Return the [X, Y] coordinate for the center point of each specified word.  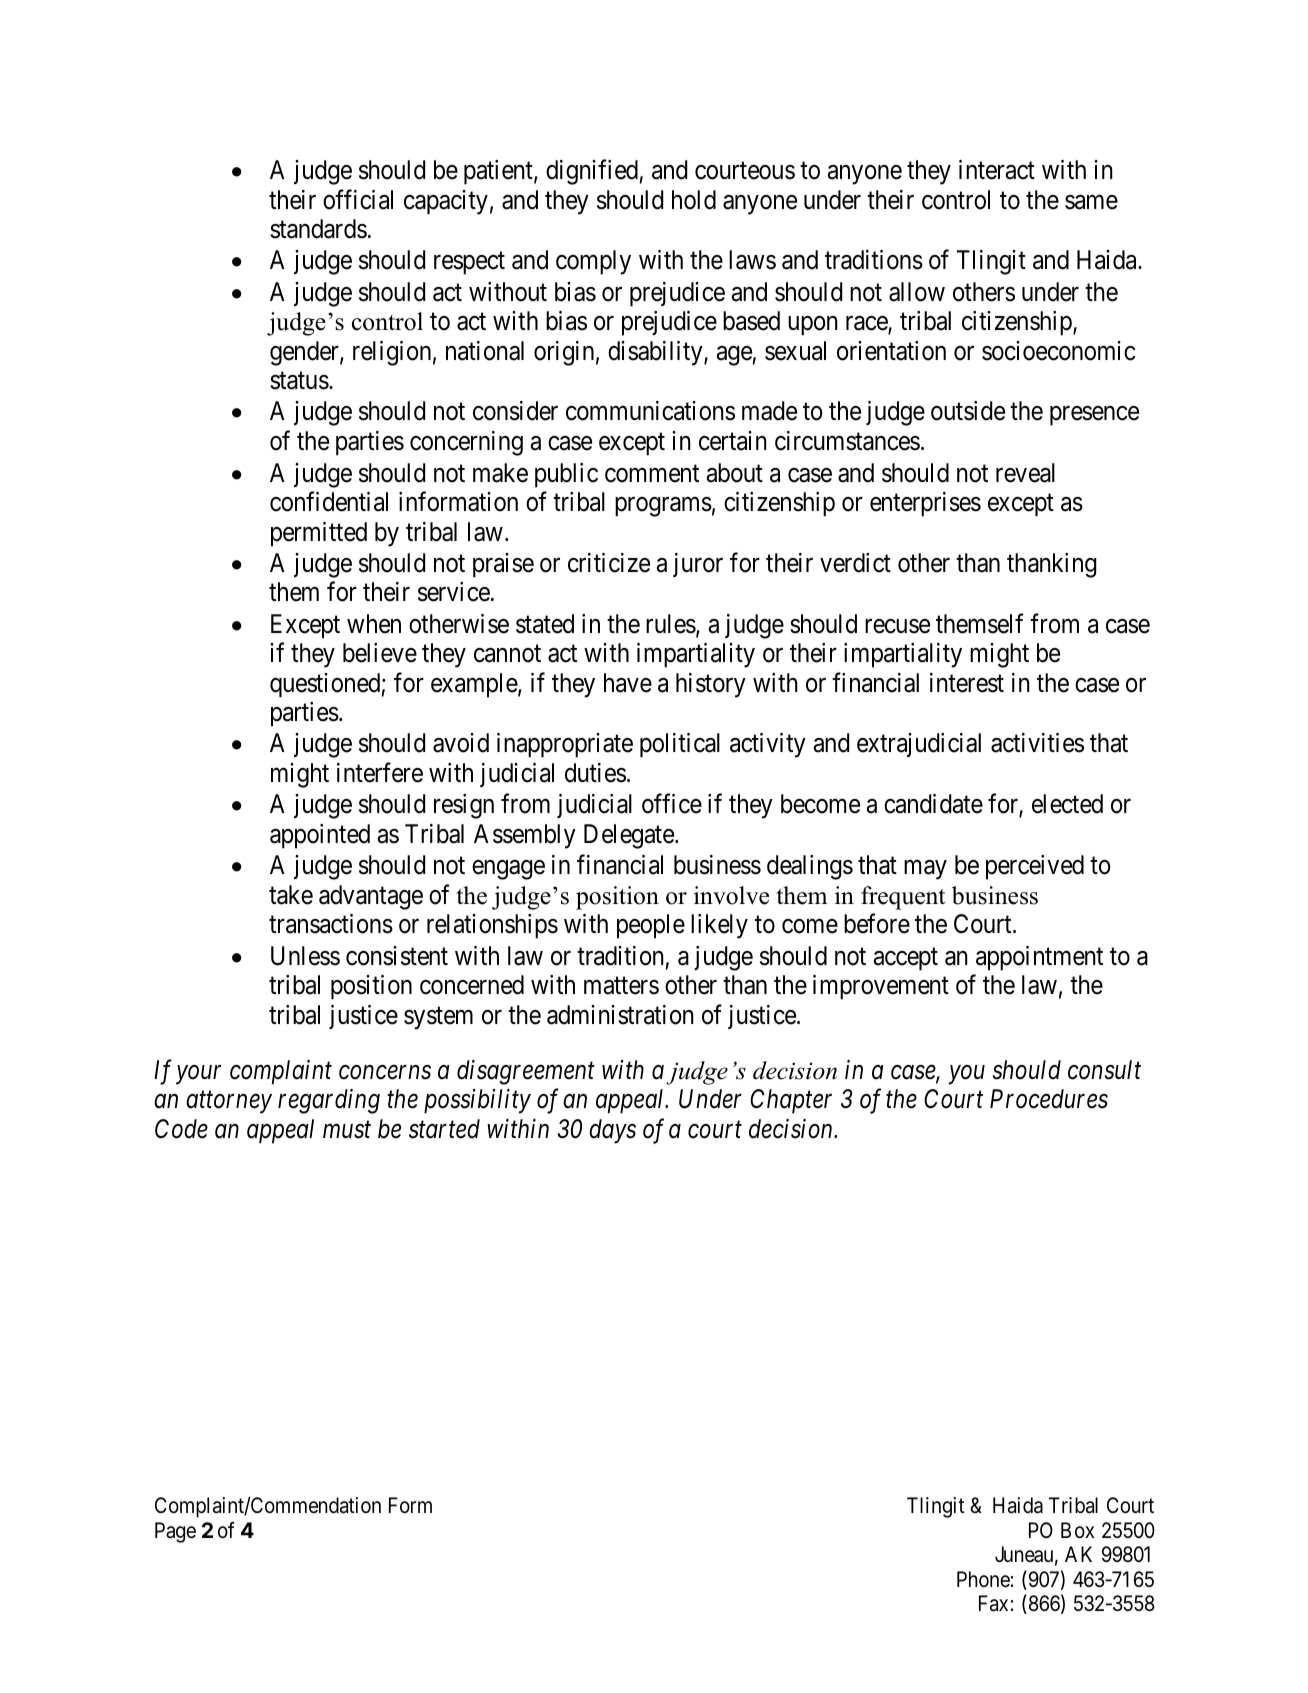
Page [175, 1532]
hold [694, 200]
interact [997, 170]
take [291, 895]
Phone [983, 1579]
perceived [1035, 867]
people [651, 926]
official [358, 199]
